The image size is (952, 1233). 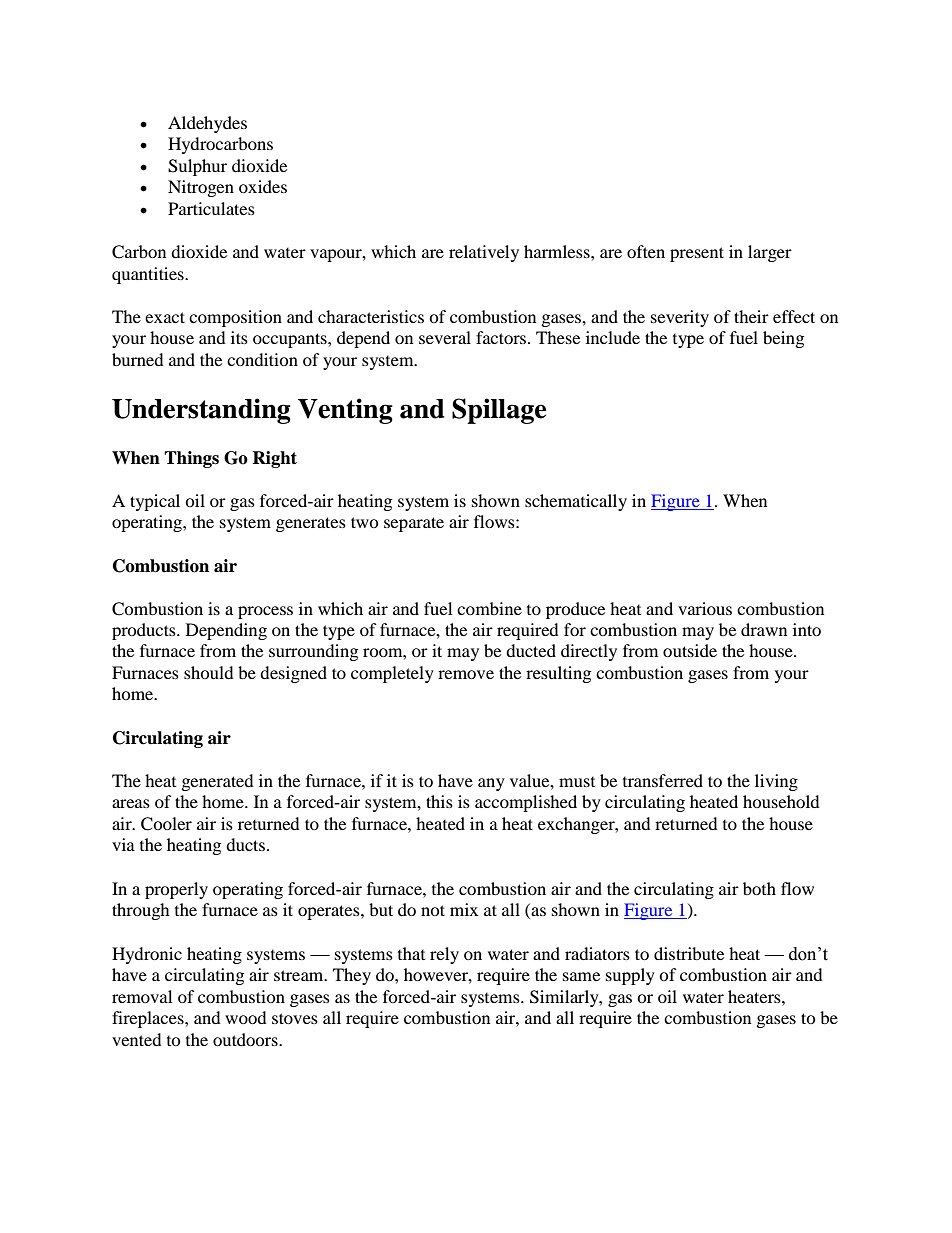 I want to click on present, so click(x=697, y=254).
